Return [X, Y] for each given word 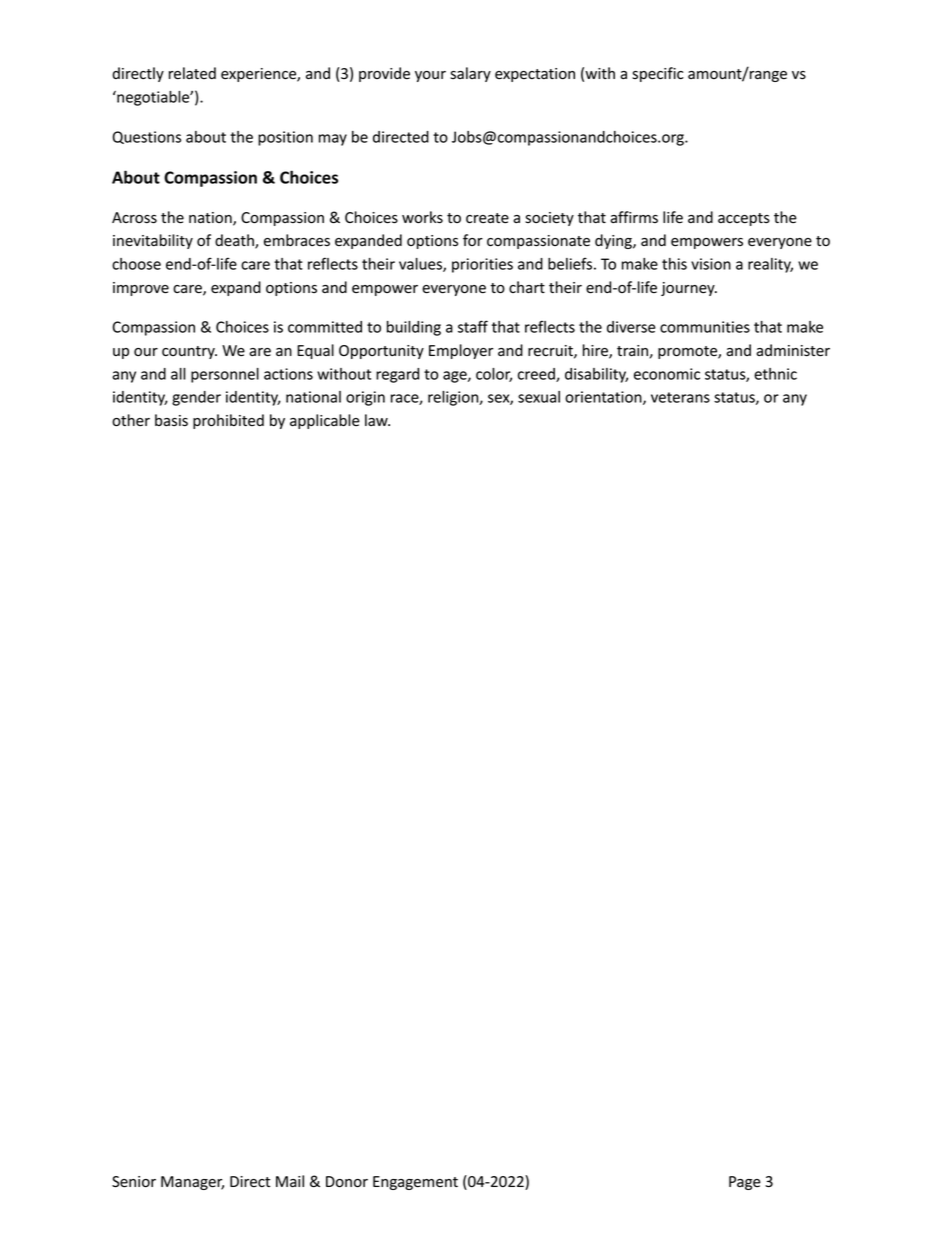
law [377, 420]
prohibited [228, 421]
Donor [347, 1182]
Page [745, 1183]
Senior [134, 1182]
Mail [290, 1181]
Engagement [415, 1183]
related [192, 73]
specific [658, 74]
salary [470, 74]
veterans [680, 397]
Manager [192, 1183]
